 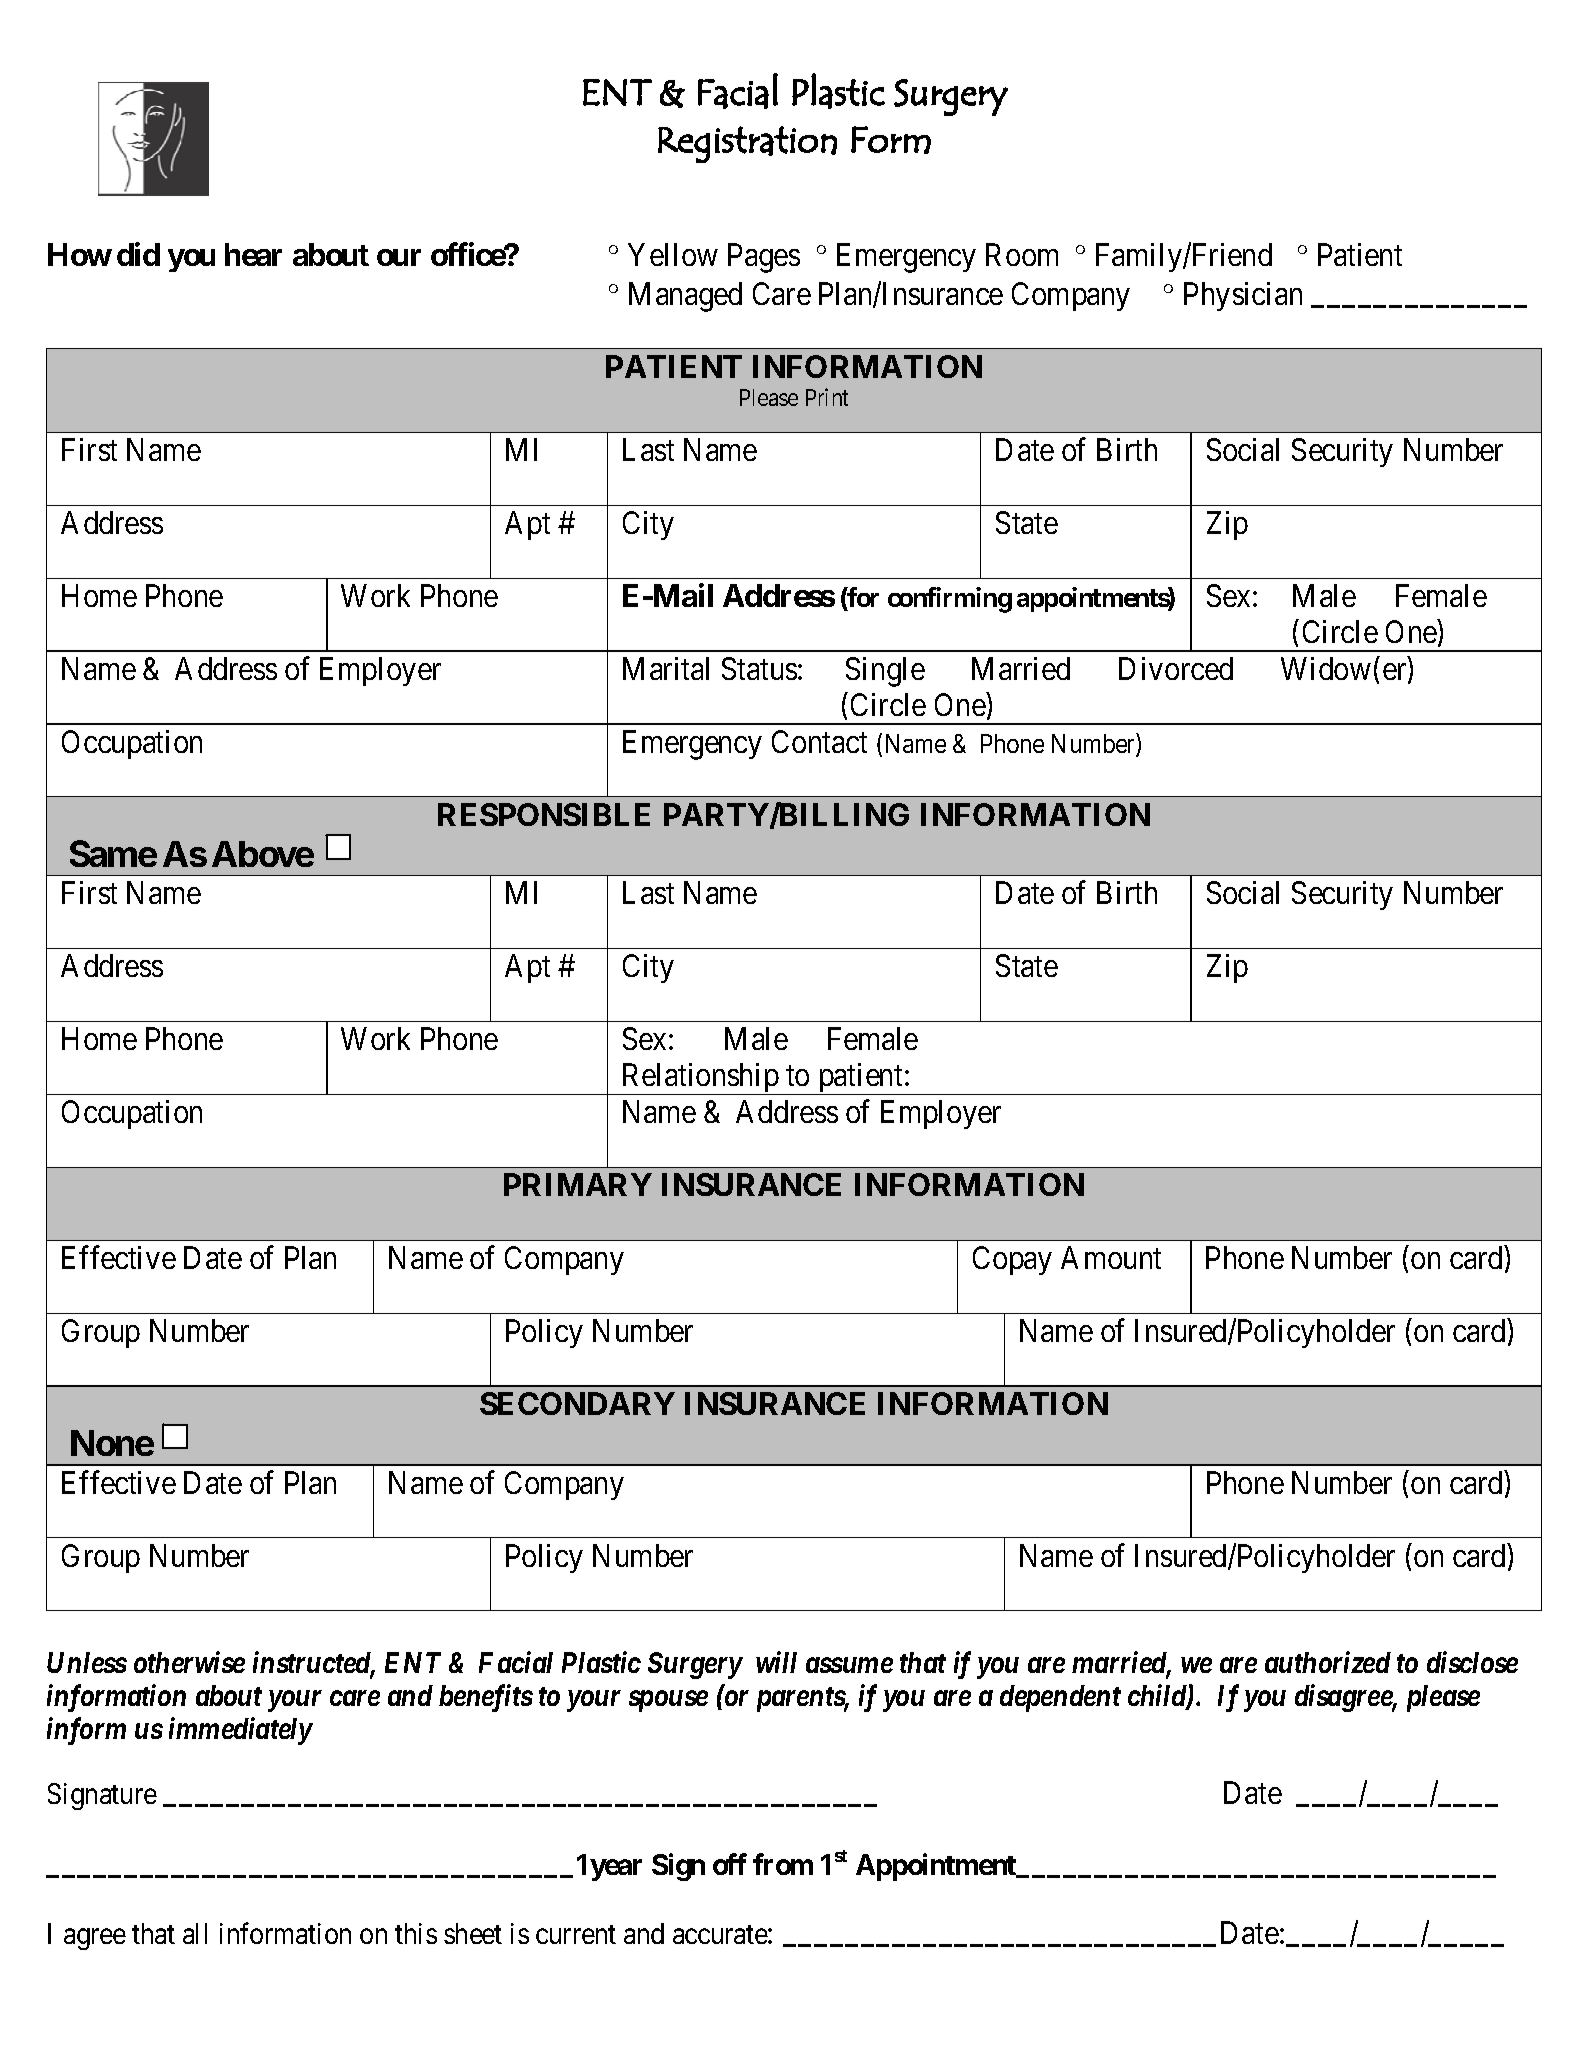 I want to click on Relationship, so click(x=699, y=1079).
